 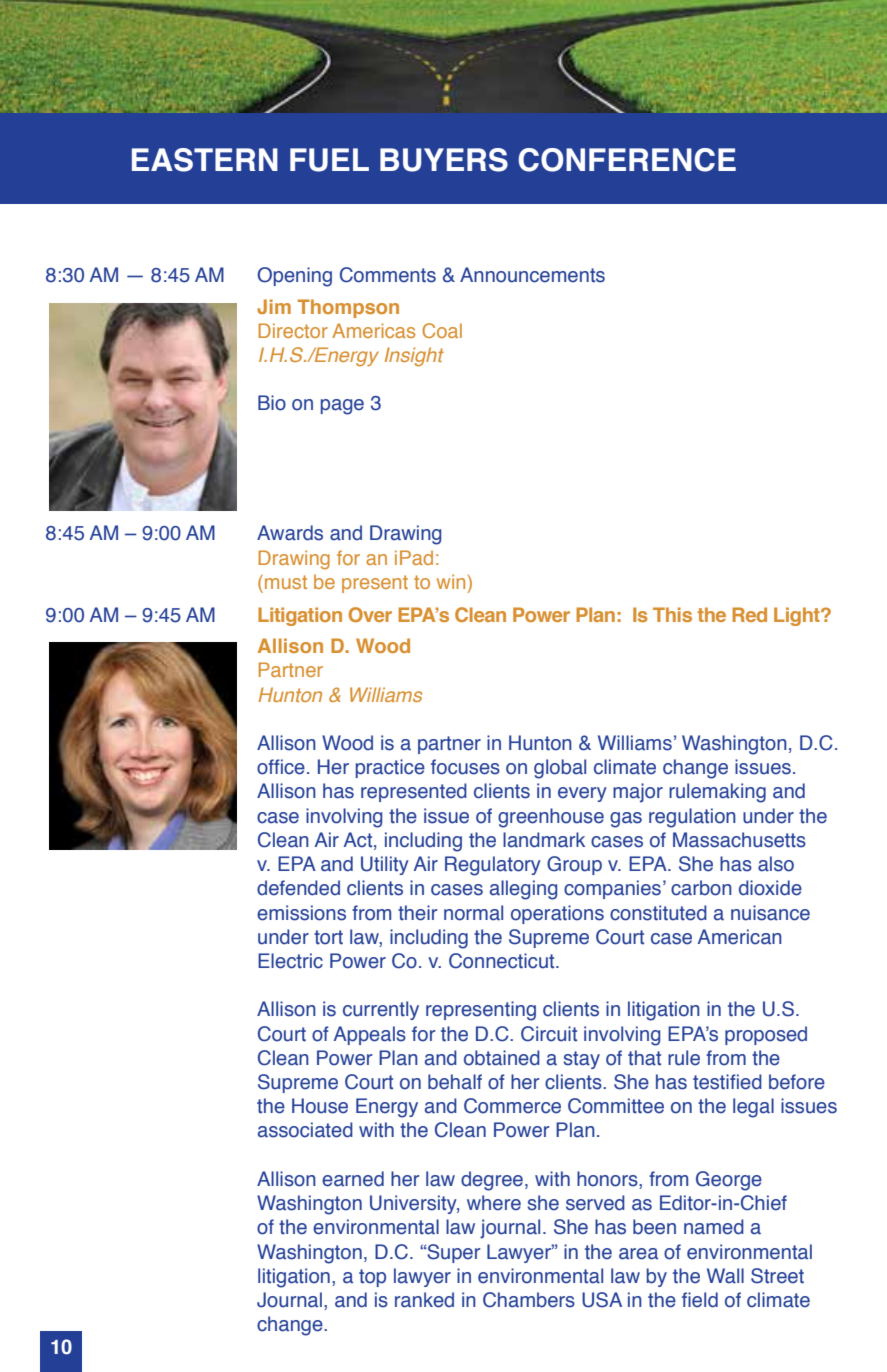 What do you see at coordinates (529, 1300) in the page?
I see `Chambers` at bounding box center [529, 1300].
